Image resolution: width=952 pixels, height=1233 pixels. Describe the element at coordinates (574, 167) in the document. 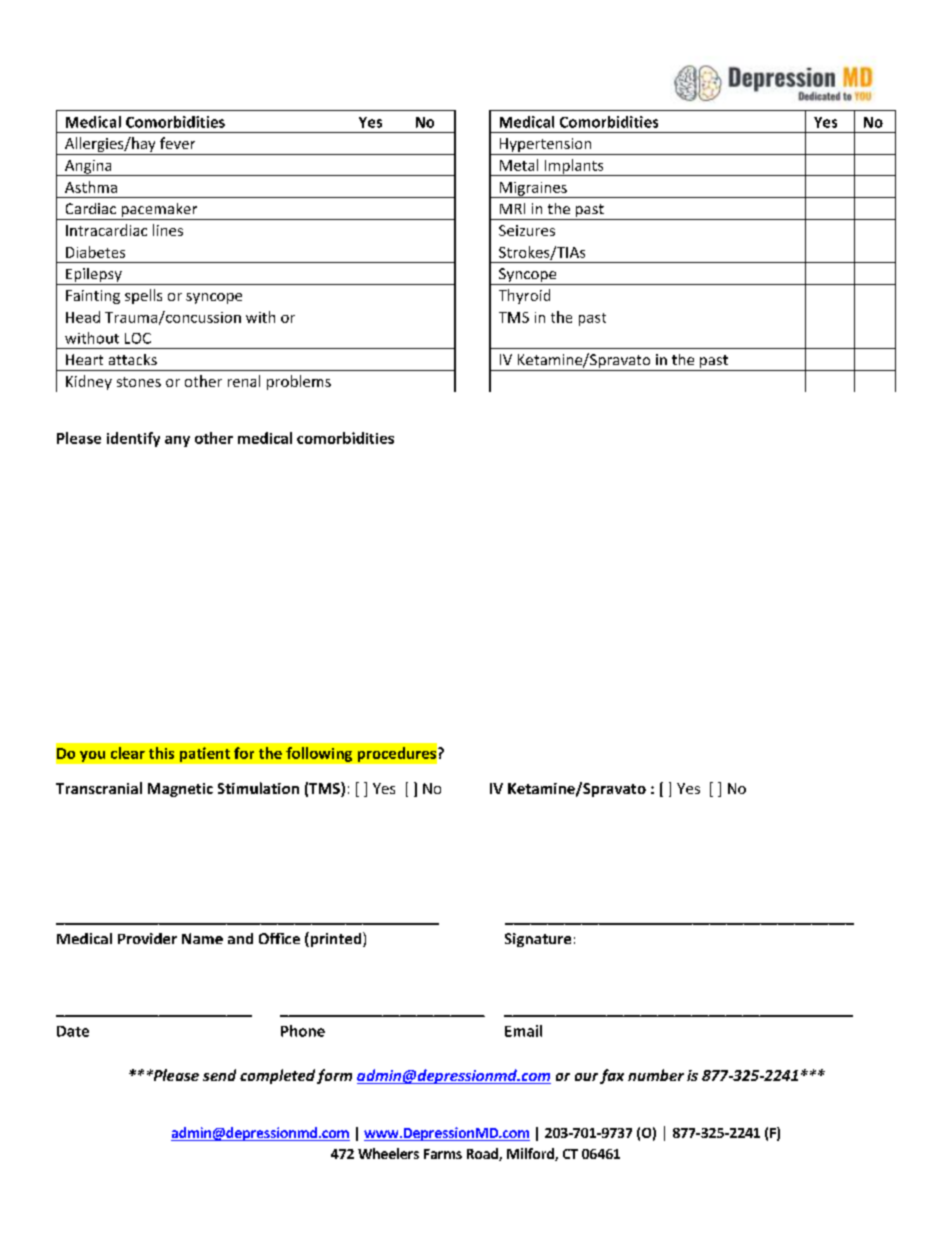

I see `Implants` at that location.
